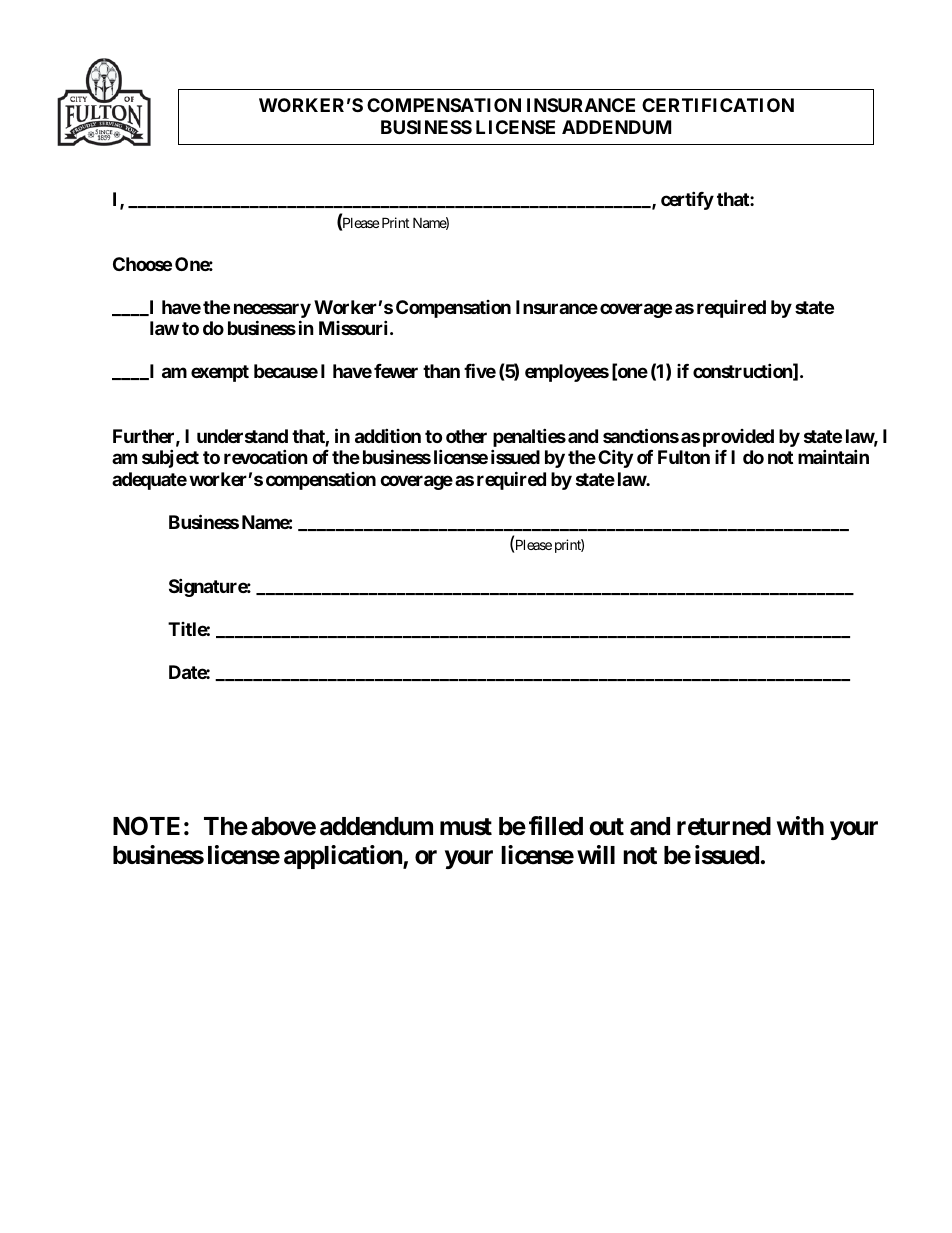 The height and width of the screenshot is (1233, 952). What do you see at coordinates (687, 200) in the screenshot?
I see `certify` at bounding box center [687, 200].
